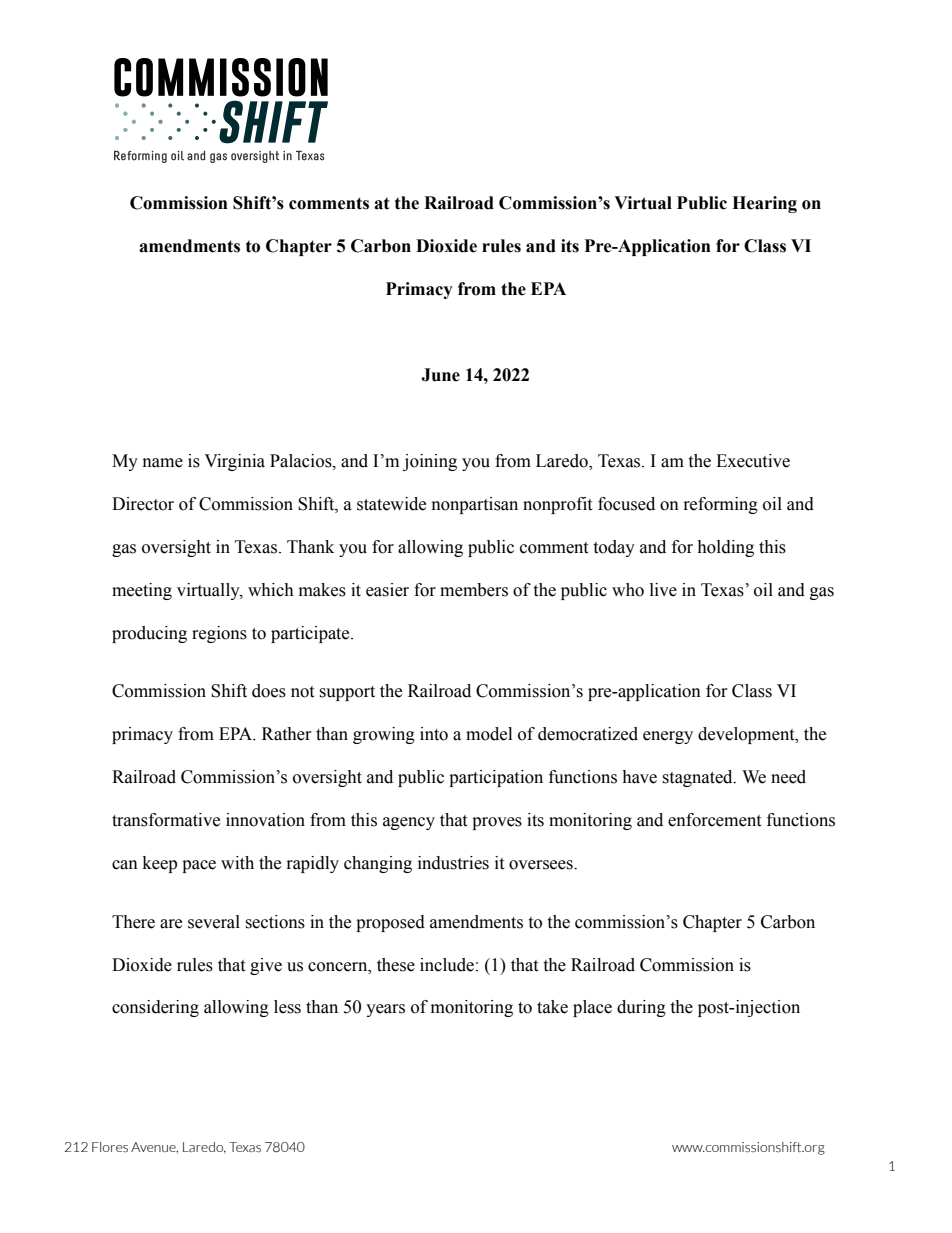  Describe the element at coordinates (753, 461) in the screenshot. I see `Executive` at that location.
